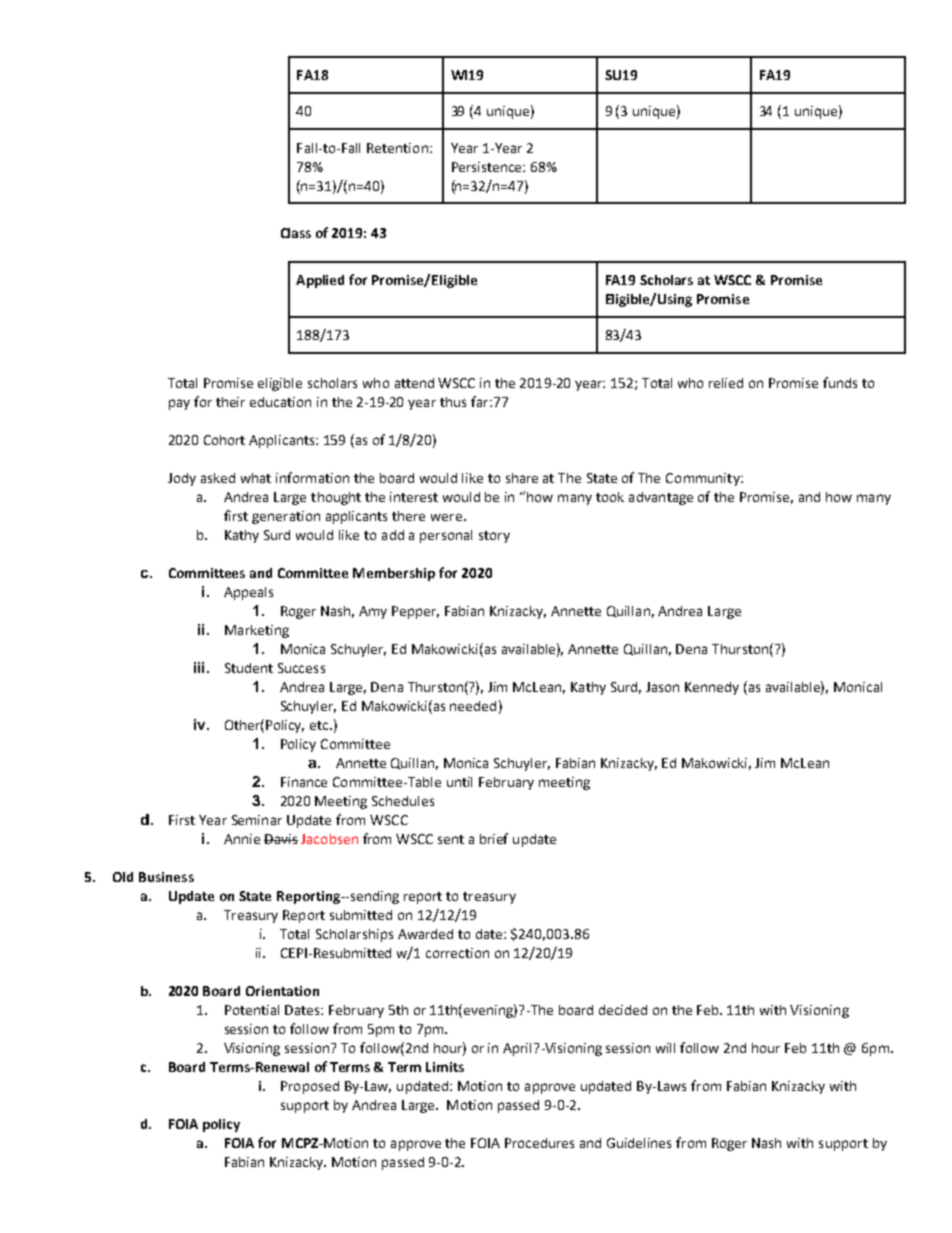 The width and height of the screenshot is (952, 1233). Describe the element at coordinates (397, 148) in the screenshot. I see `Retention` at that location.
